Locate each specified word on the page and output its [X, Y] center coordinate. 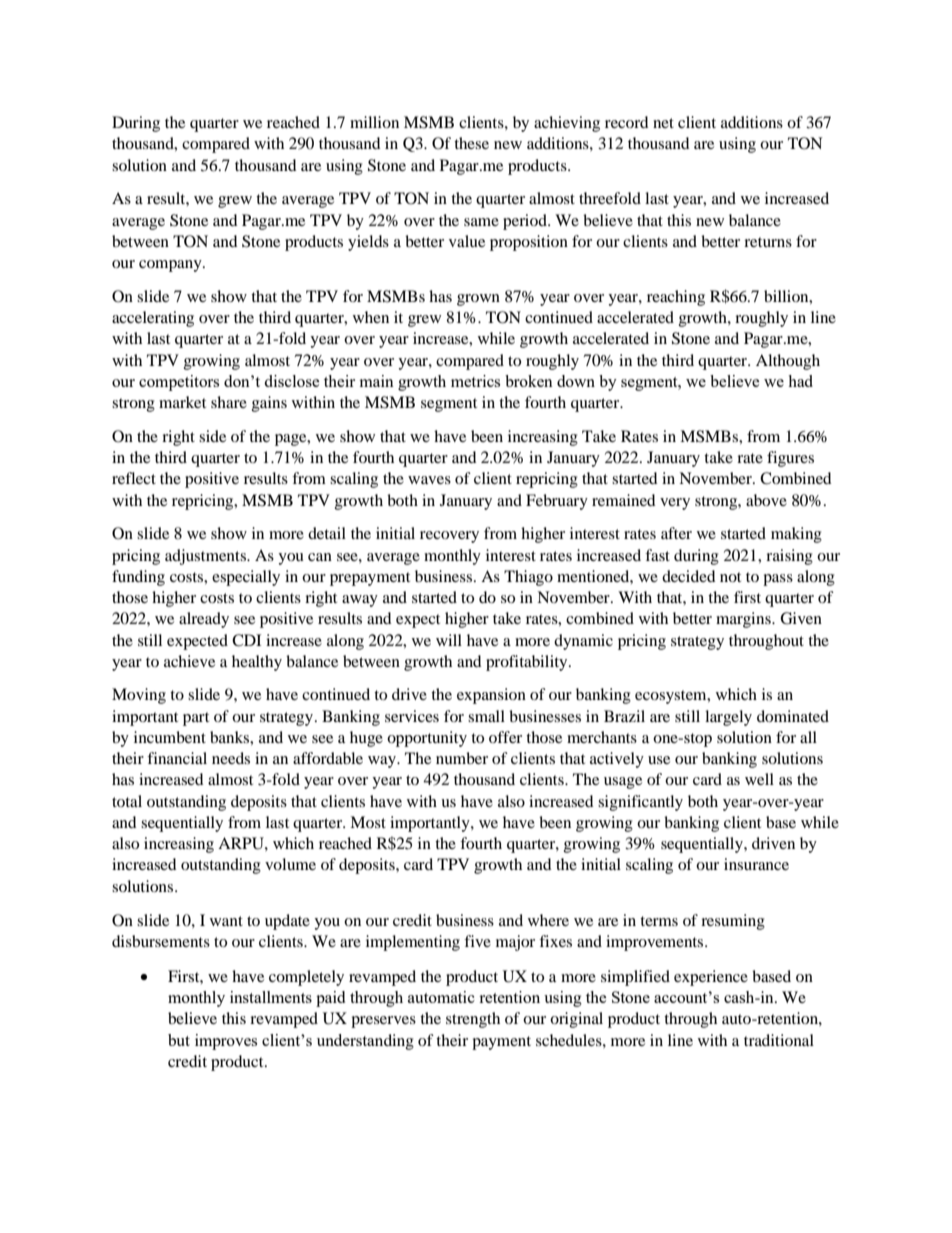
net [663, 123]
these [471, 143]
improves [226, 1042]
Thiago [528, 578]
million [374, 122]
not [730, 577]
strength [473, 1020]
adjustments [206, 557]
